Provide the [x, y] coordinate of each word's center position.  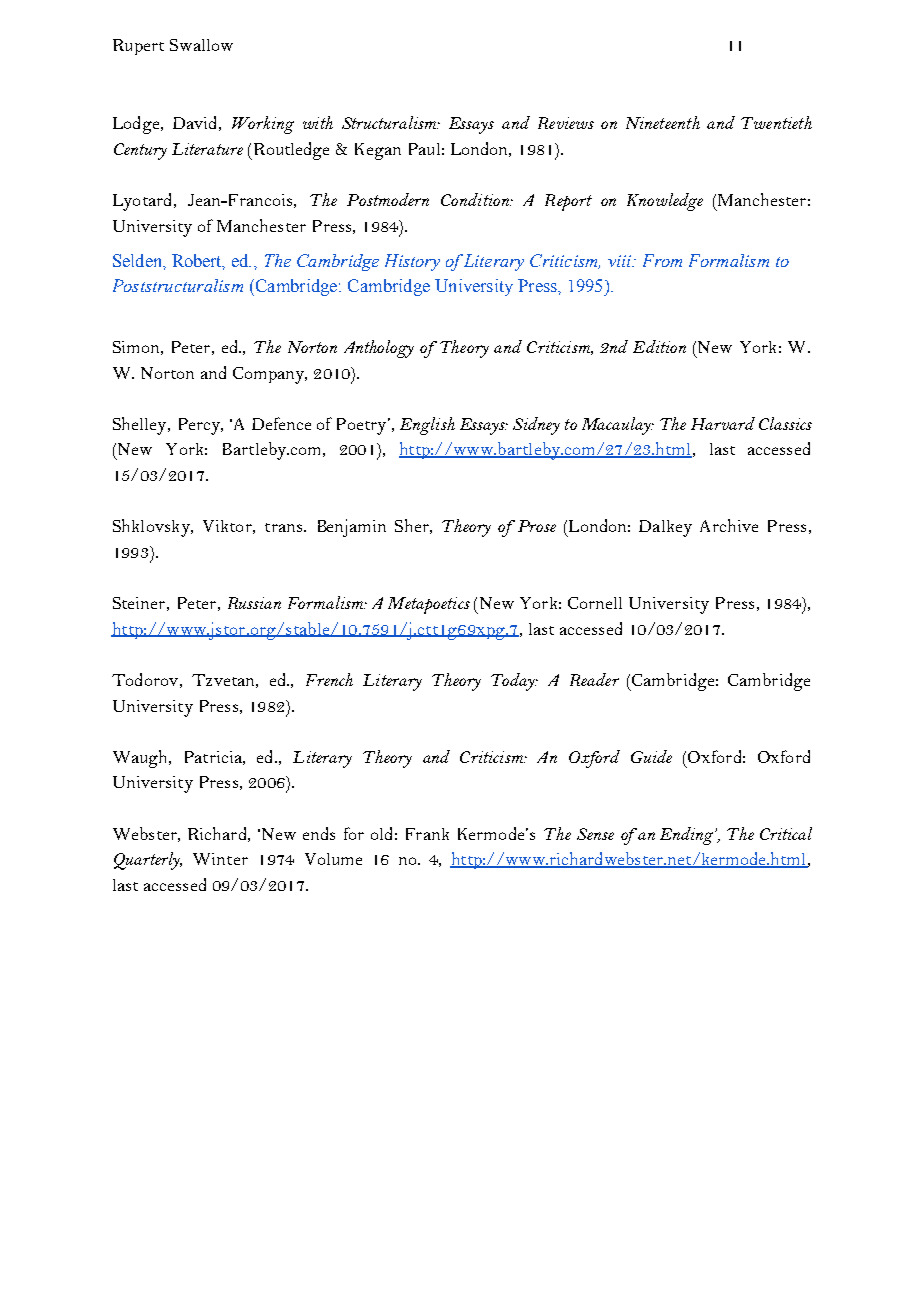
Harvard [723, 423]
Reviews [566, 123]
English [427, 426]
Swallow [201, 45]
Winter [220, 859]
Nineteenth [663, 122]
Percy [201, 426]
